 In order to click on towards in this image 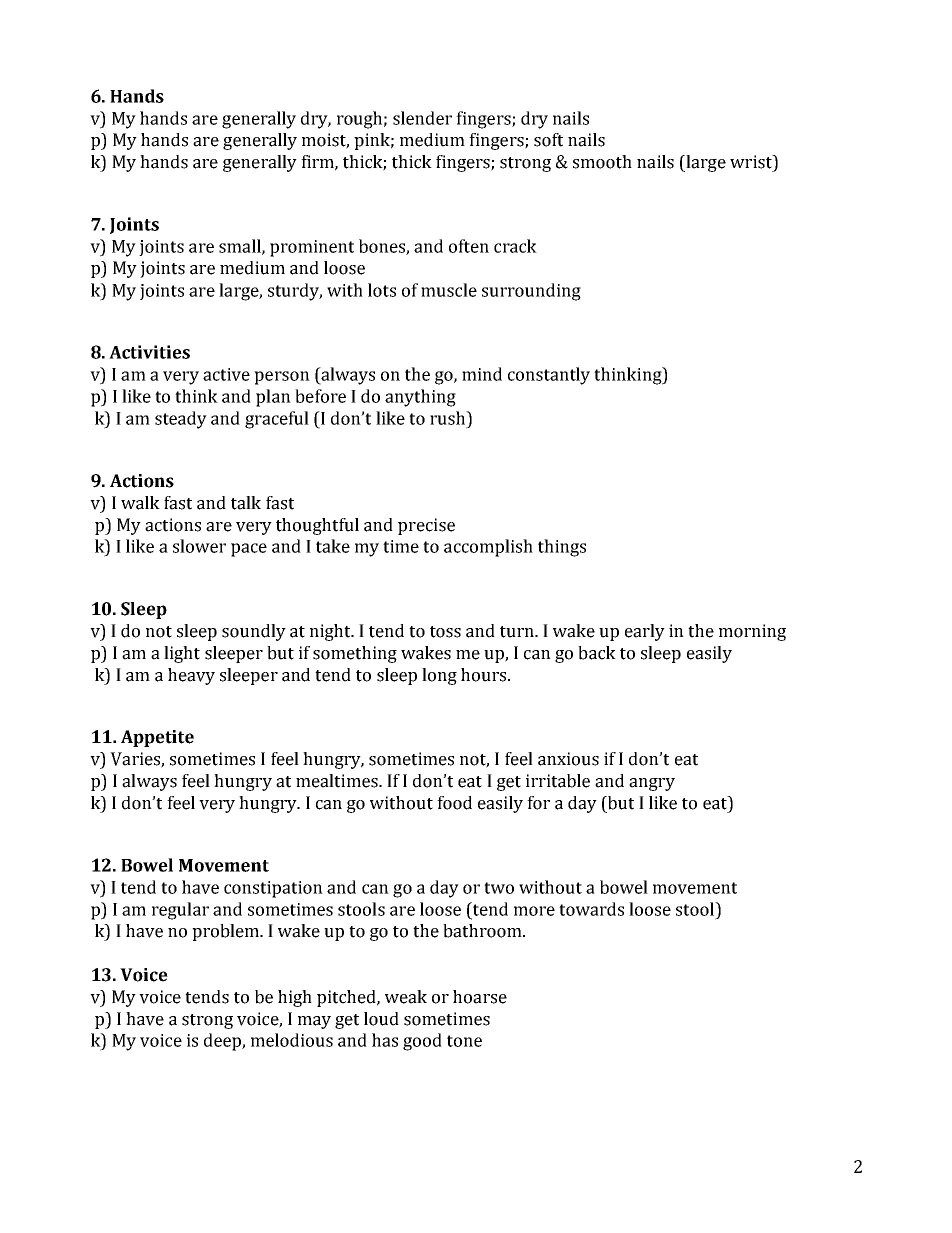, I will do `click(591, 909)`.
